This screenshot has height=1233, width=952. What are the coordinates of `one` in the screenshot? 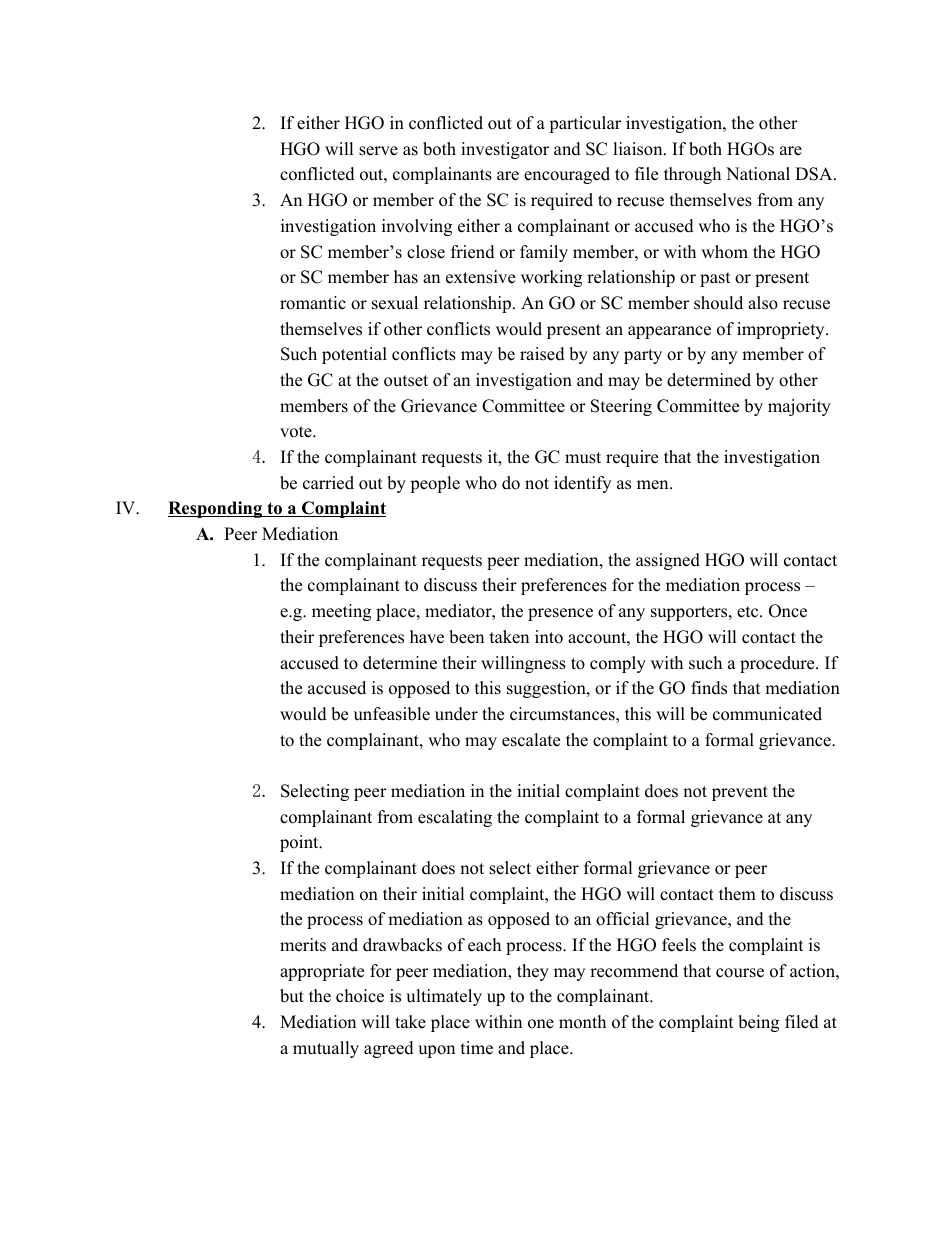 It's located at (541, 1024).
